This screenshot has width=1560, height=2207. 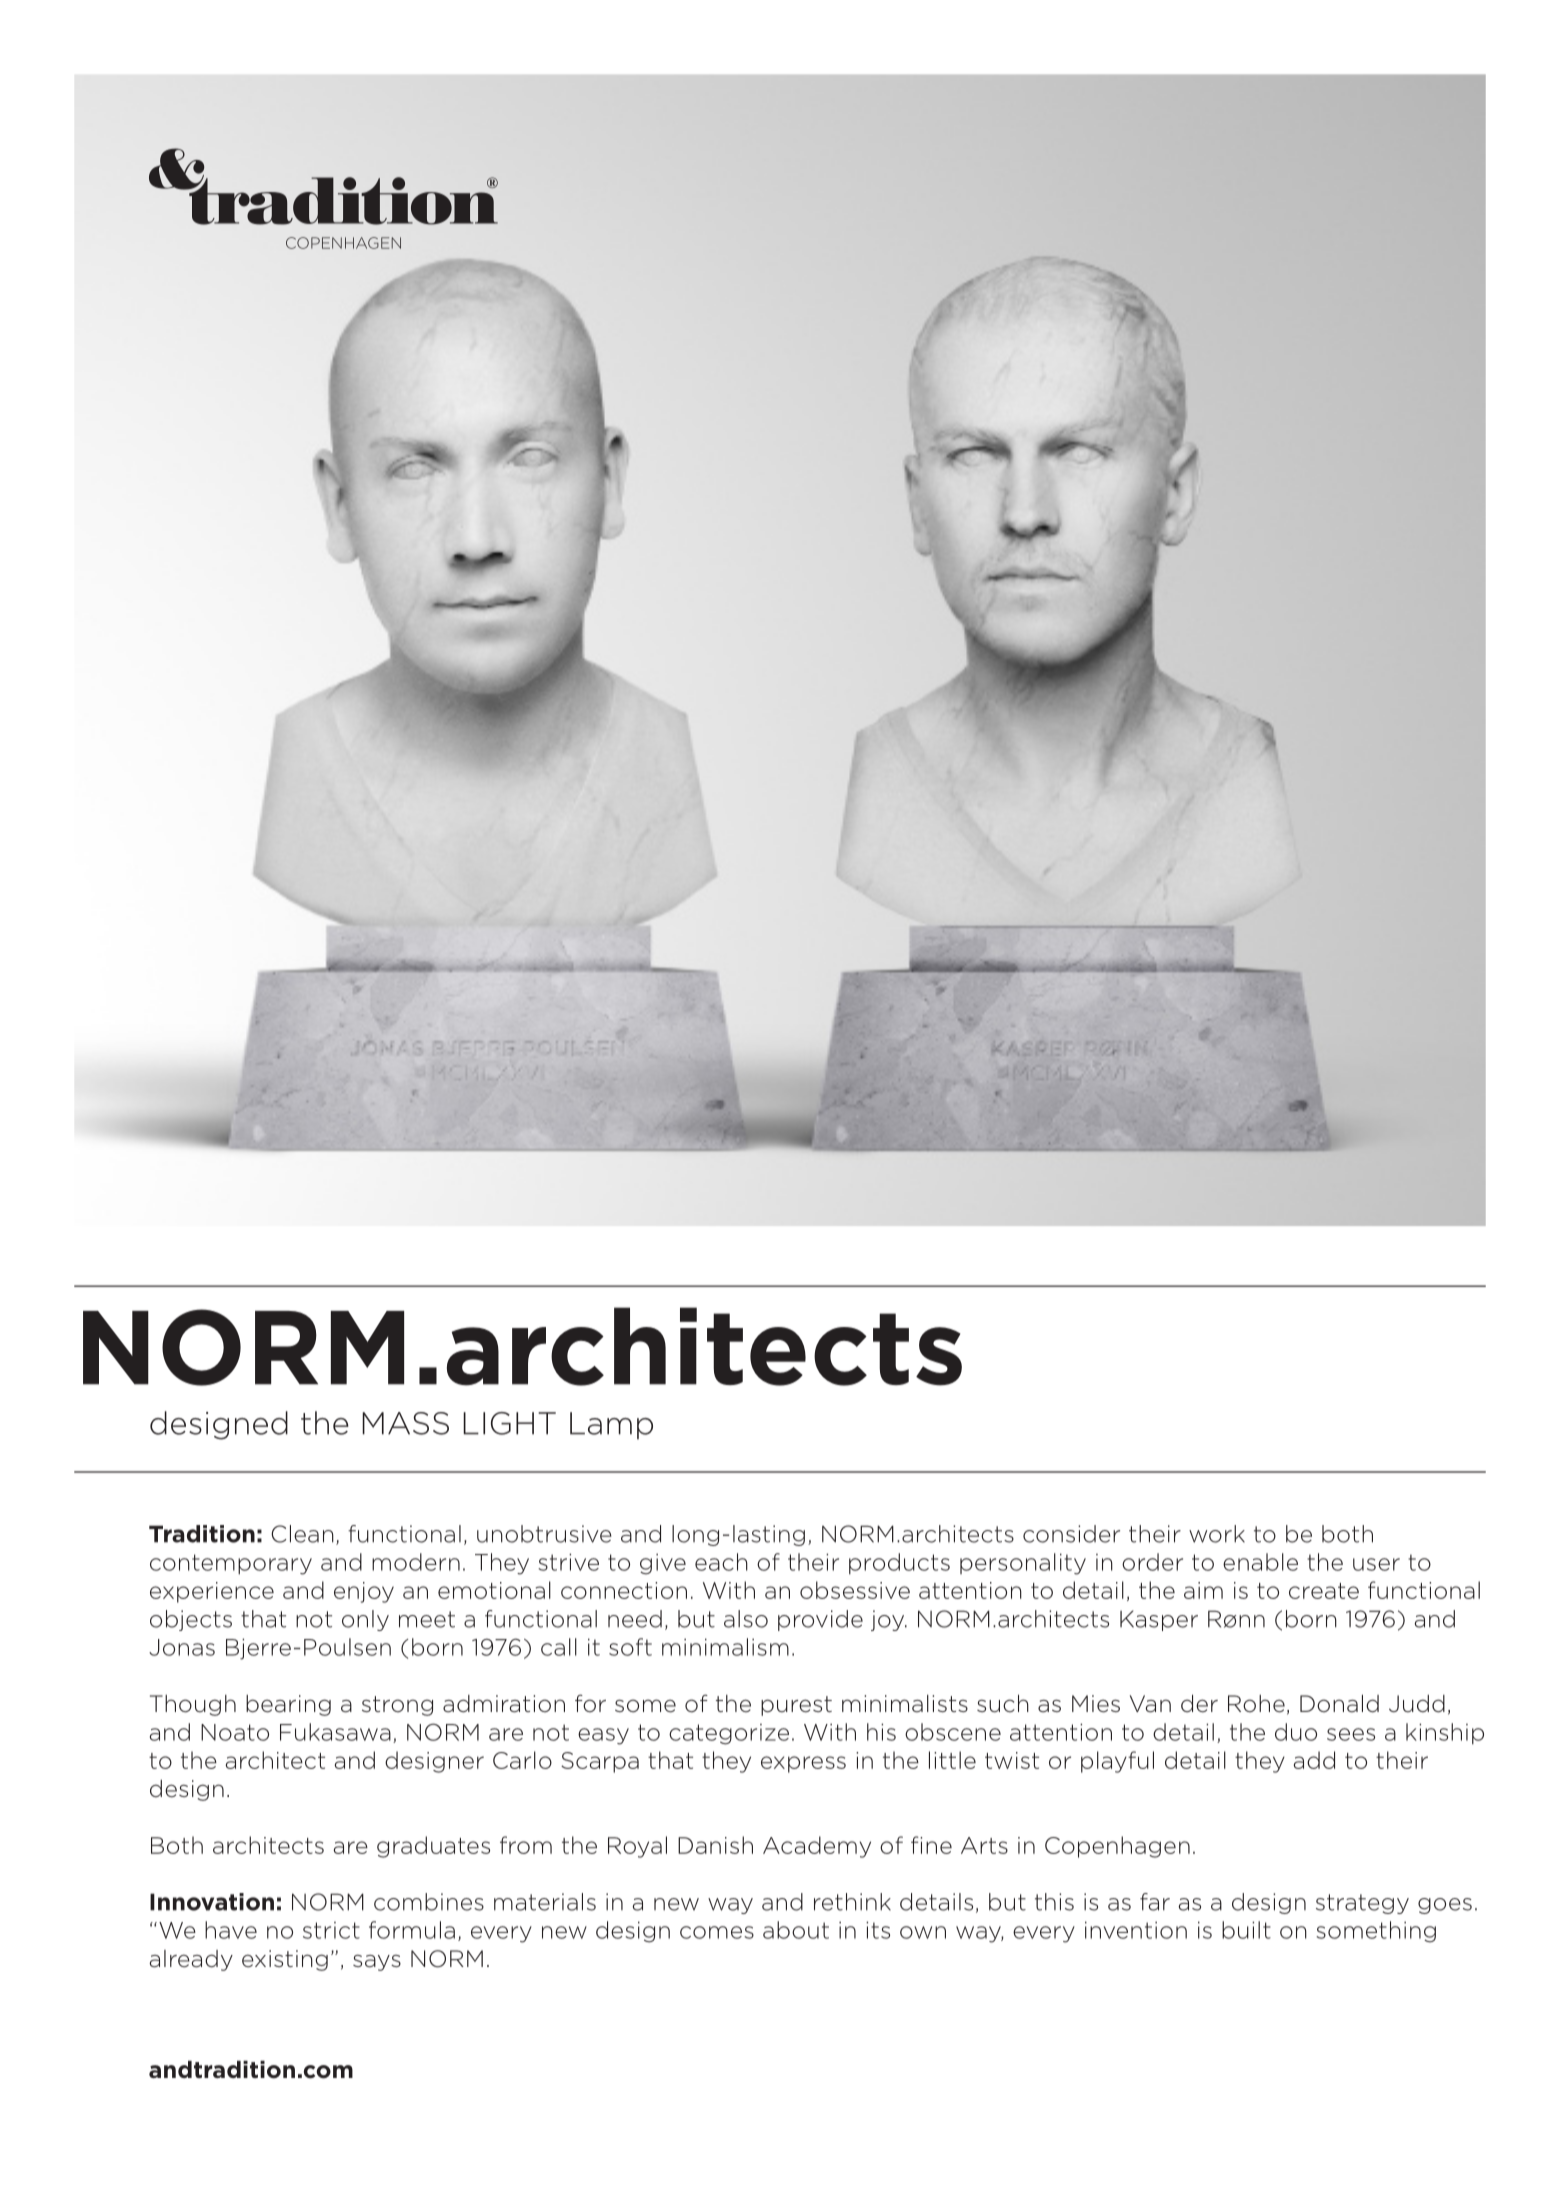 What do you see at coordinates (1260, 1562) in the screenshot?
I see `enable` at bounding box center [1260, 1562].
